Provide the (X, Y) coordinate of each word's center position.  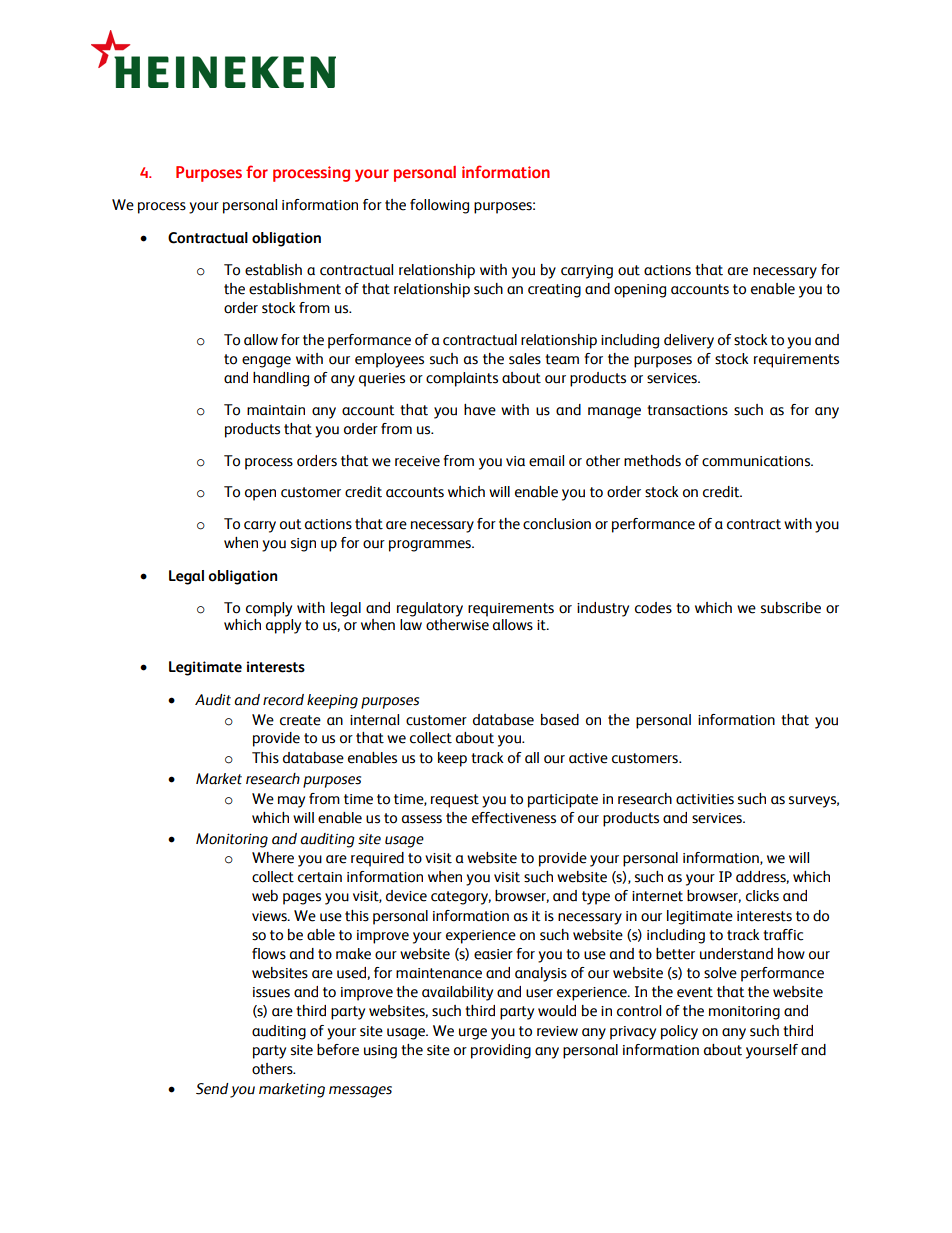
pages (302, 899)
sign (303, 545)
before (338, 1050)
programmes (431, 546)
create (300, 720)
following (439, 206)
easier (493, 954)
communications (757, 461)
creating (554, 291)
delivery (689, 341)
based (560, 720)
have (480, 410)
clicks (762, 896)
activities (705, 799)
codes (653, 608)
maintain (276, 410)
